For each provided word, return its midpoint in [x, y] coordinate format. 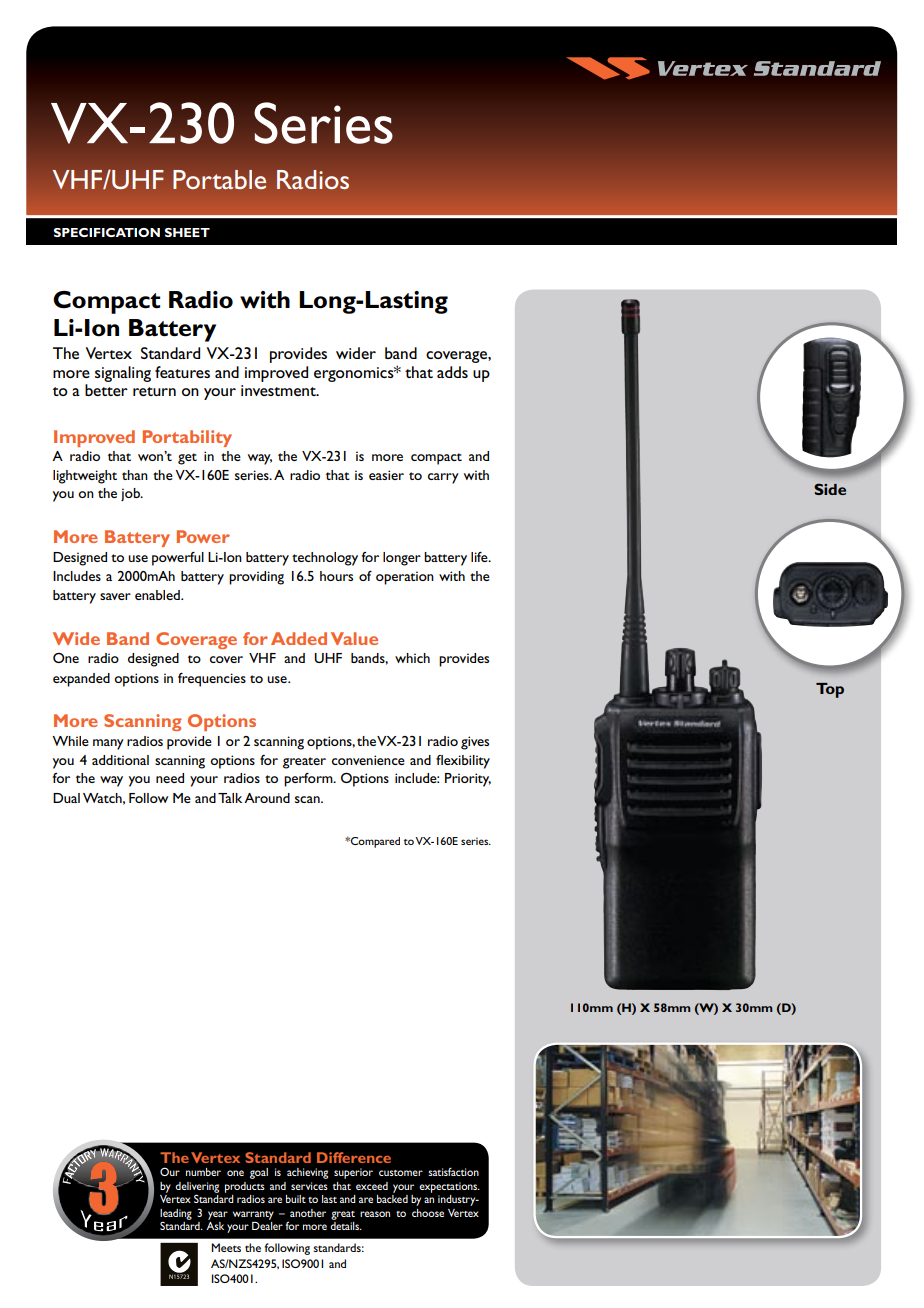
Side [830, 489]
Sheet [187, 232]
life [480, 557]
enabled [158, 595]
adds [452, 372]
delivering [197, 1188]
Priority [468, 780]
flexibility [463, 762]
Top [830, 690]
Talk [230, 798]
